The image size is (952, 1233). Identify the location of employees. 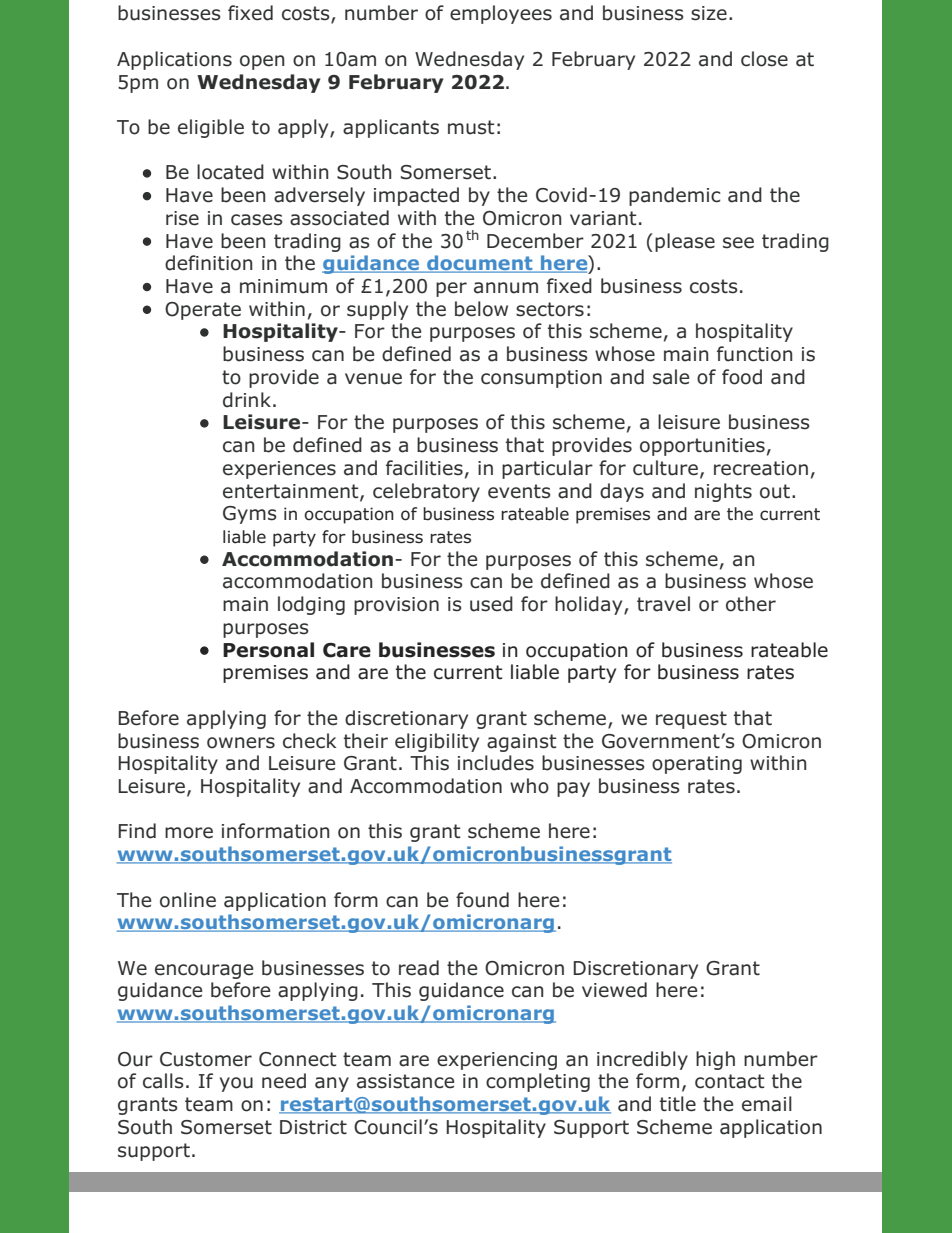
(501, 14).
